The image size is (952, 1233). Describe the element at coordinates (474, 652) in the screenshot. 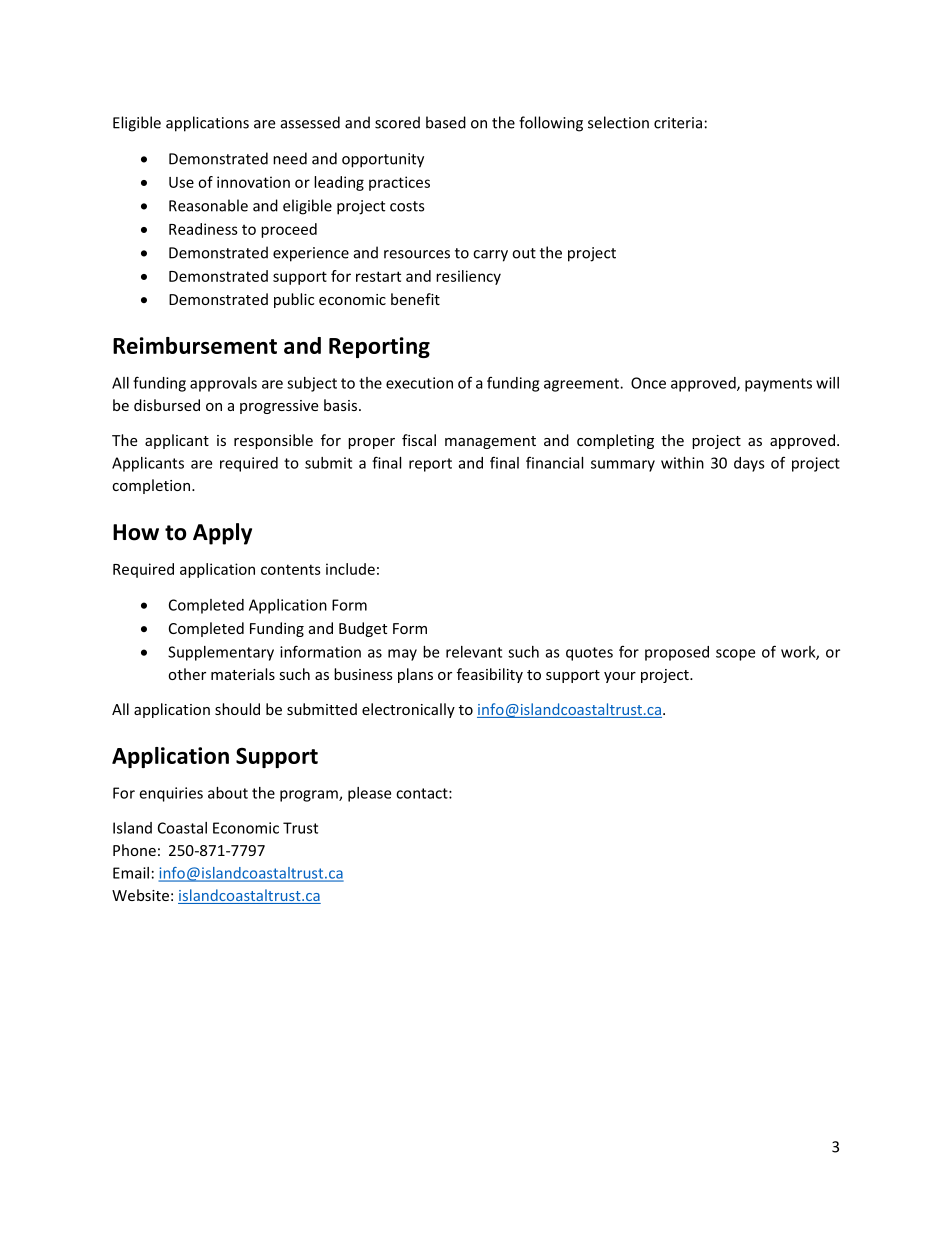

I see `relevant` at that location.
